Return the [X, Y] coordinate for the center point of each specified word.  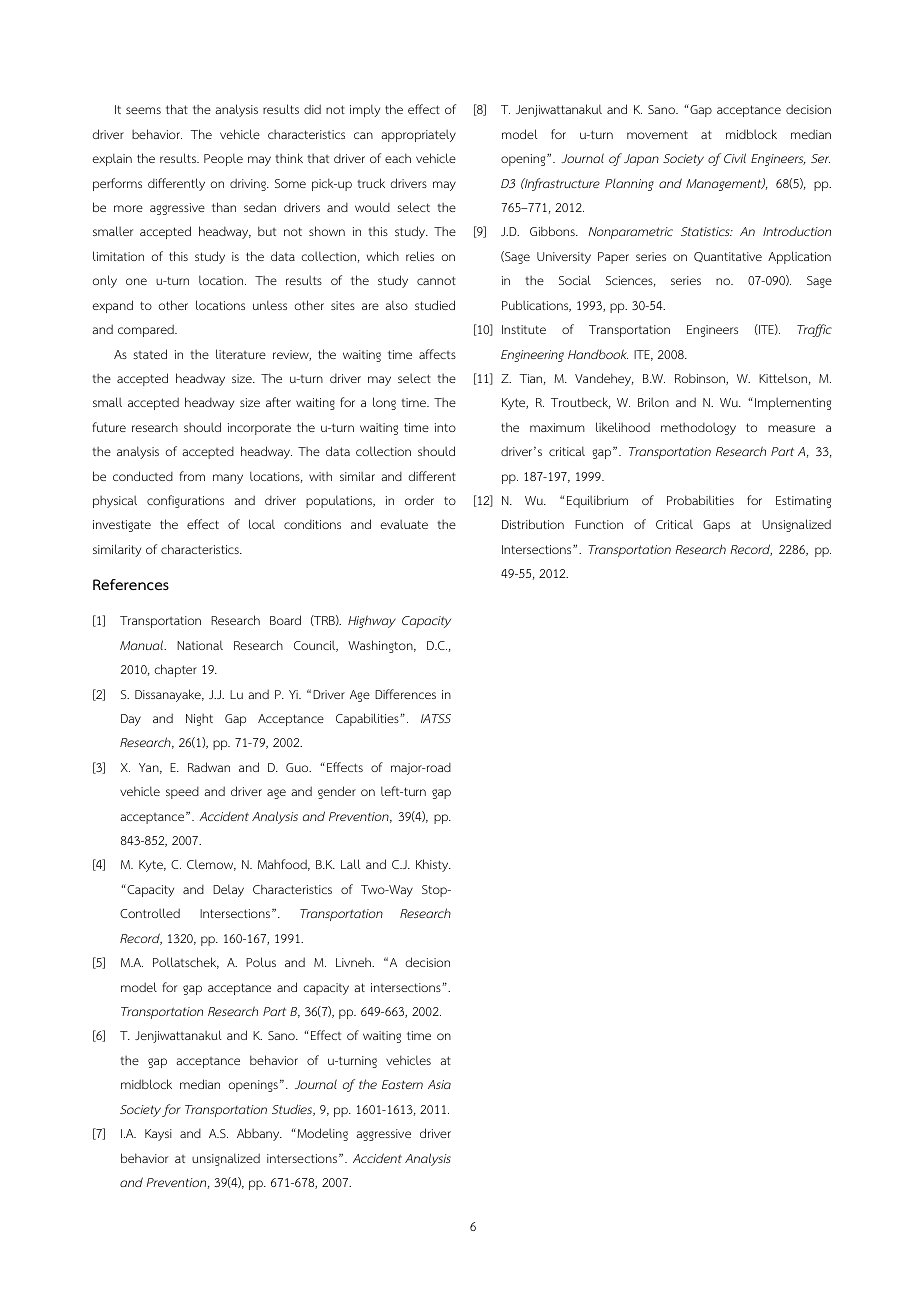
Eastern [402, 1084]
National [200, 645]
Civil [735, 158]
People [223, 159]
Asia [439, 1084]
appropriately [418, 136]
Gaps [716, 526]
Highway [372, 621]
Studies [293, 1110]
